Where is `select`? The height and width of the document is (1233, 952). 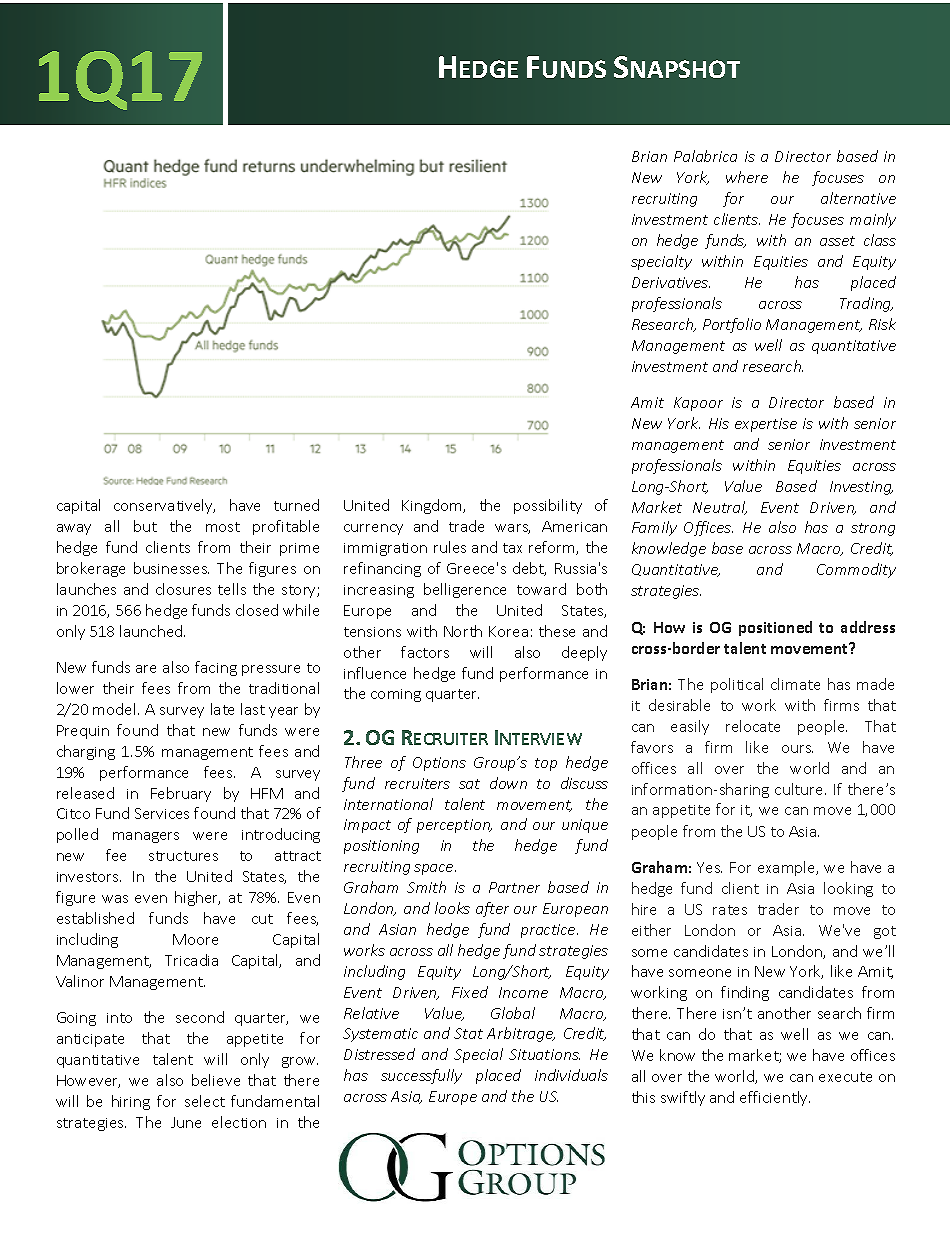
select is located at coordinates (205, 1101).
